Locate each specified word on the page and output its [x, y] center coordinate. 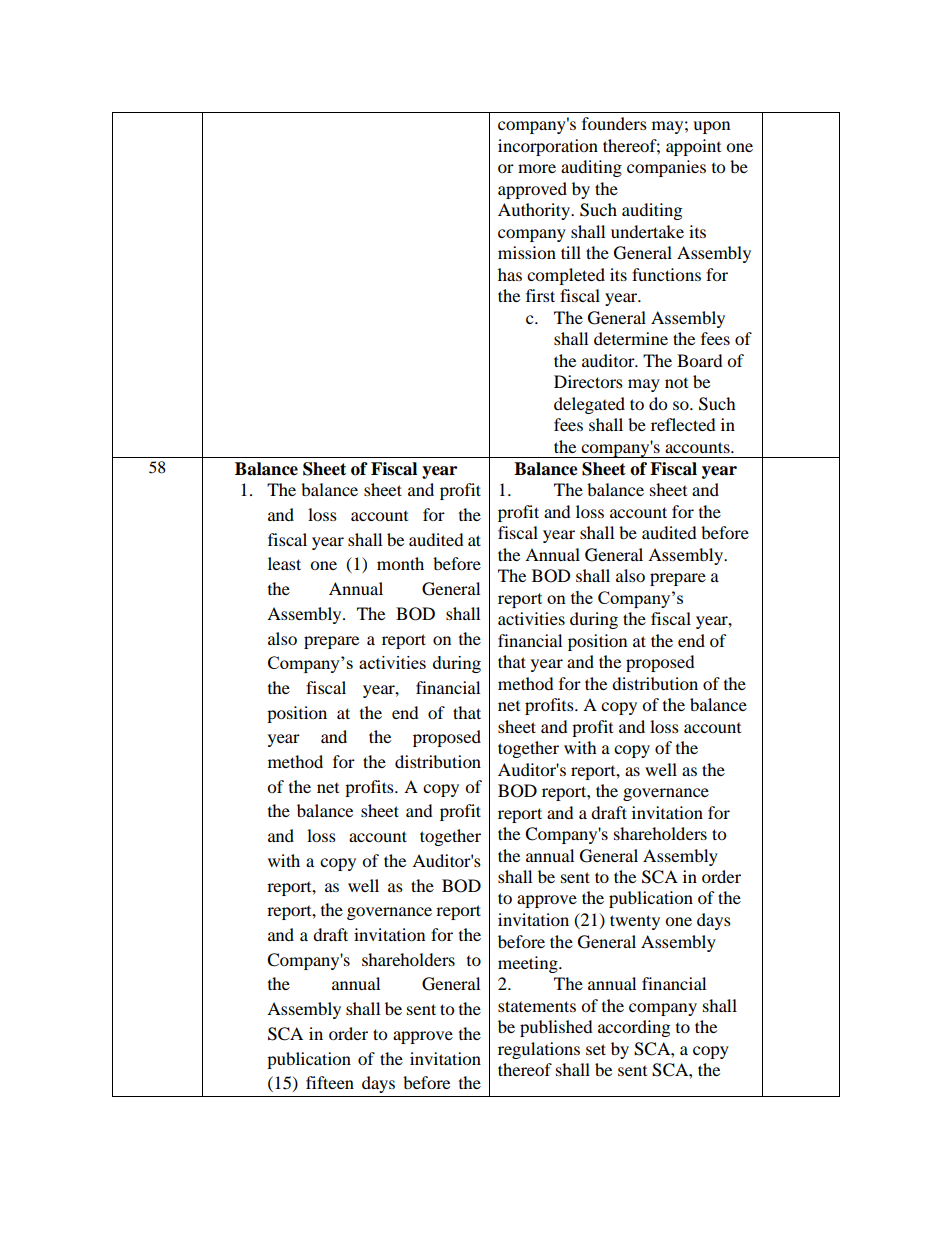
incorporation [548, 147]
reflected [683, 424]
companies [666, 168]
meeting [529, 964]
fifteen [330, 1082]
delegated [589, 405]
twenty [635, 922]
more [537, 168]
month [400, 563]
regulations [539, 1050]
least [284, 563]
